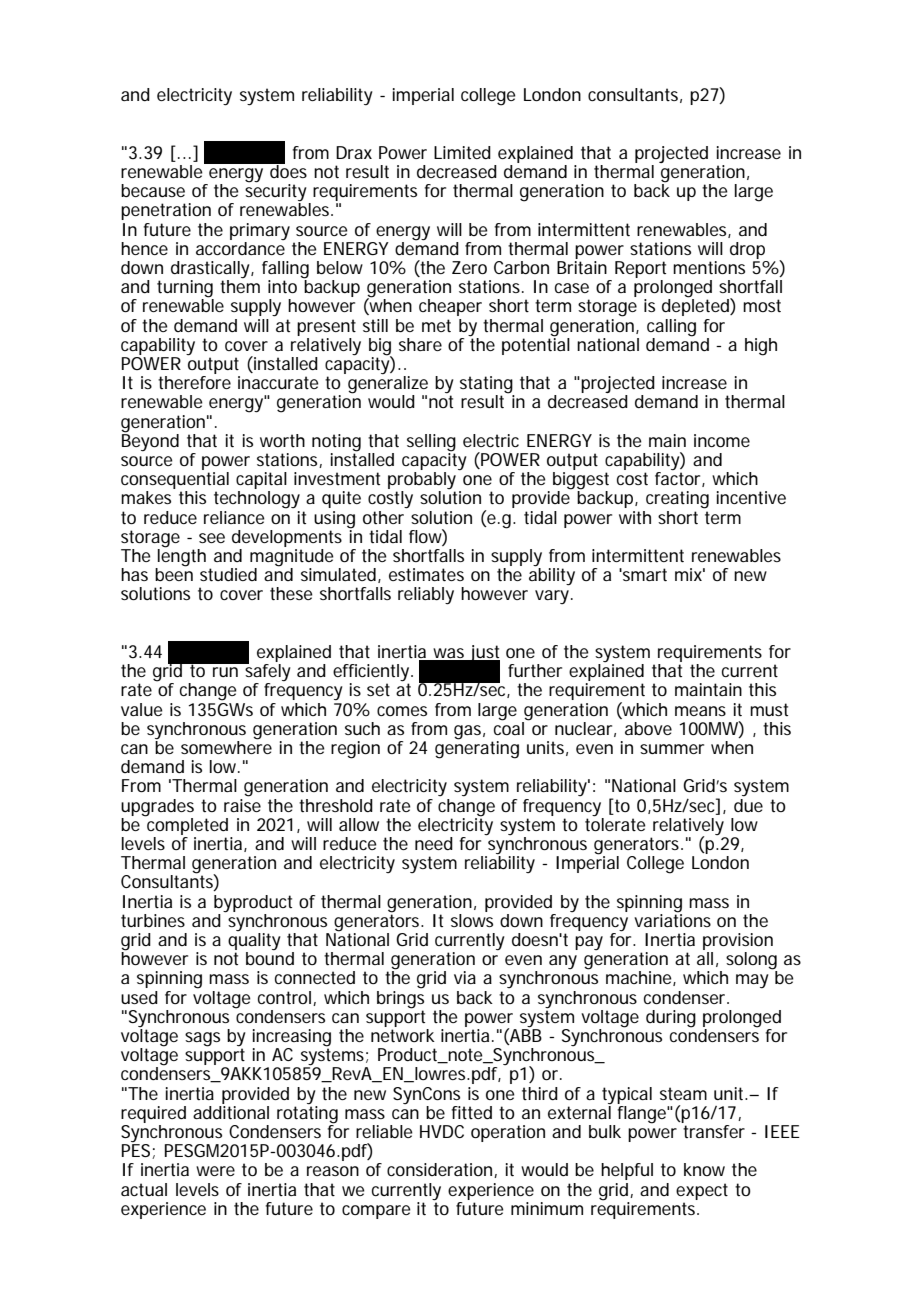 The width and height of the screenshot is (924, 1307). What do you see at coordinates (225, 672) in the screenshot?
I see `run` at bounding box center [225, 672].
